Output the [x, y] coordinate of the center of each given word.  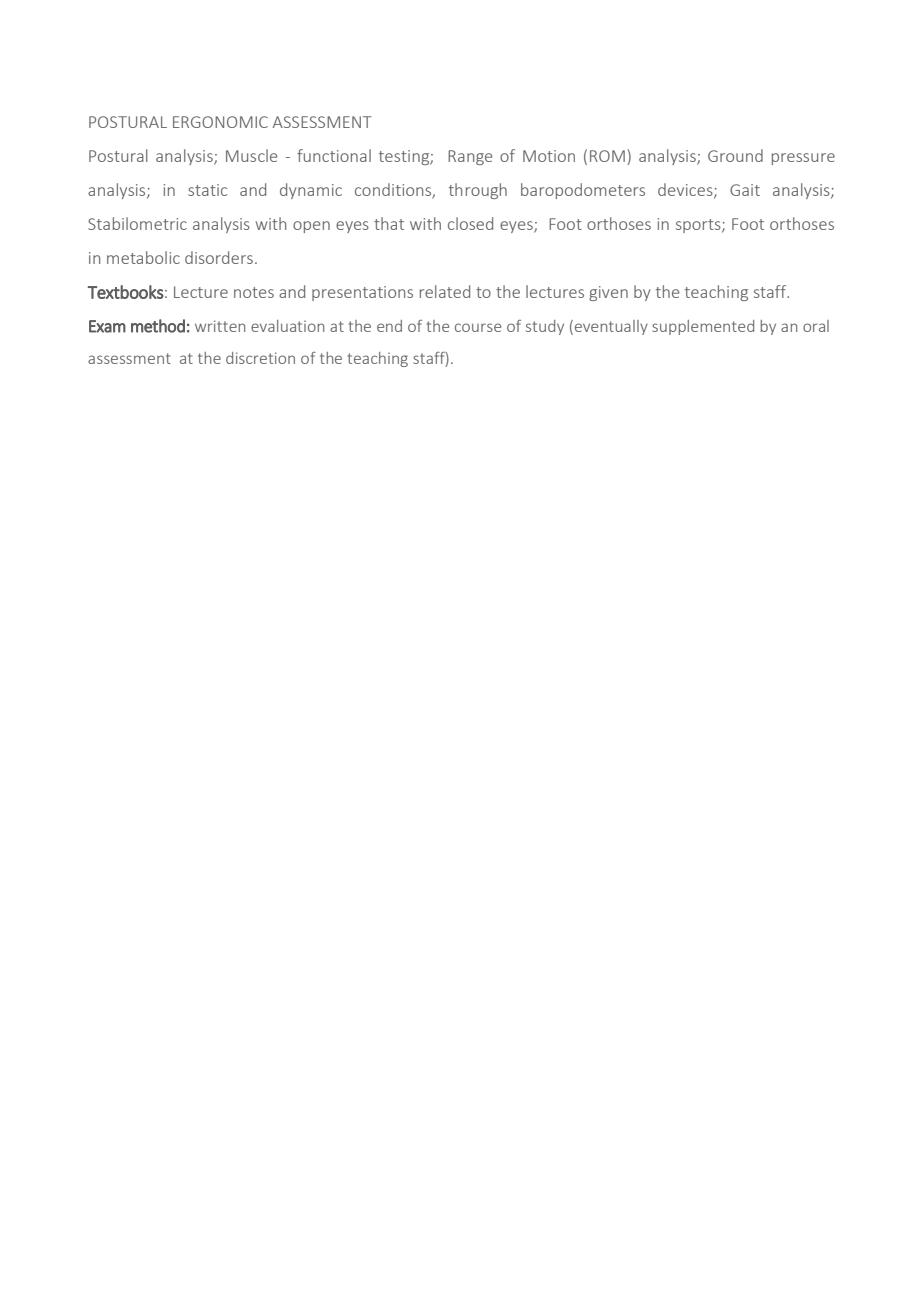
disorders [219, 257]
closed [470, 223]
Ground [735, 155]
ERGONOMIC [220, 122]
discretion [260, 358]
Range [470, 157]
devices [686, 190]
